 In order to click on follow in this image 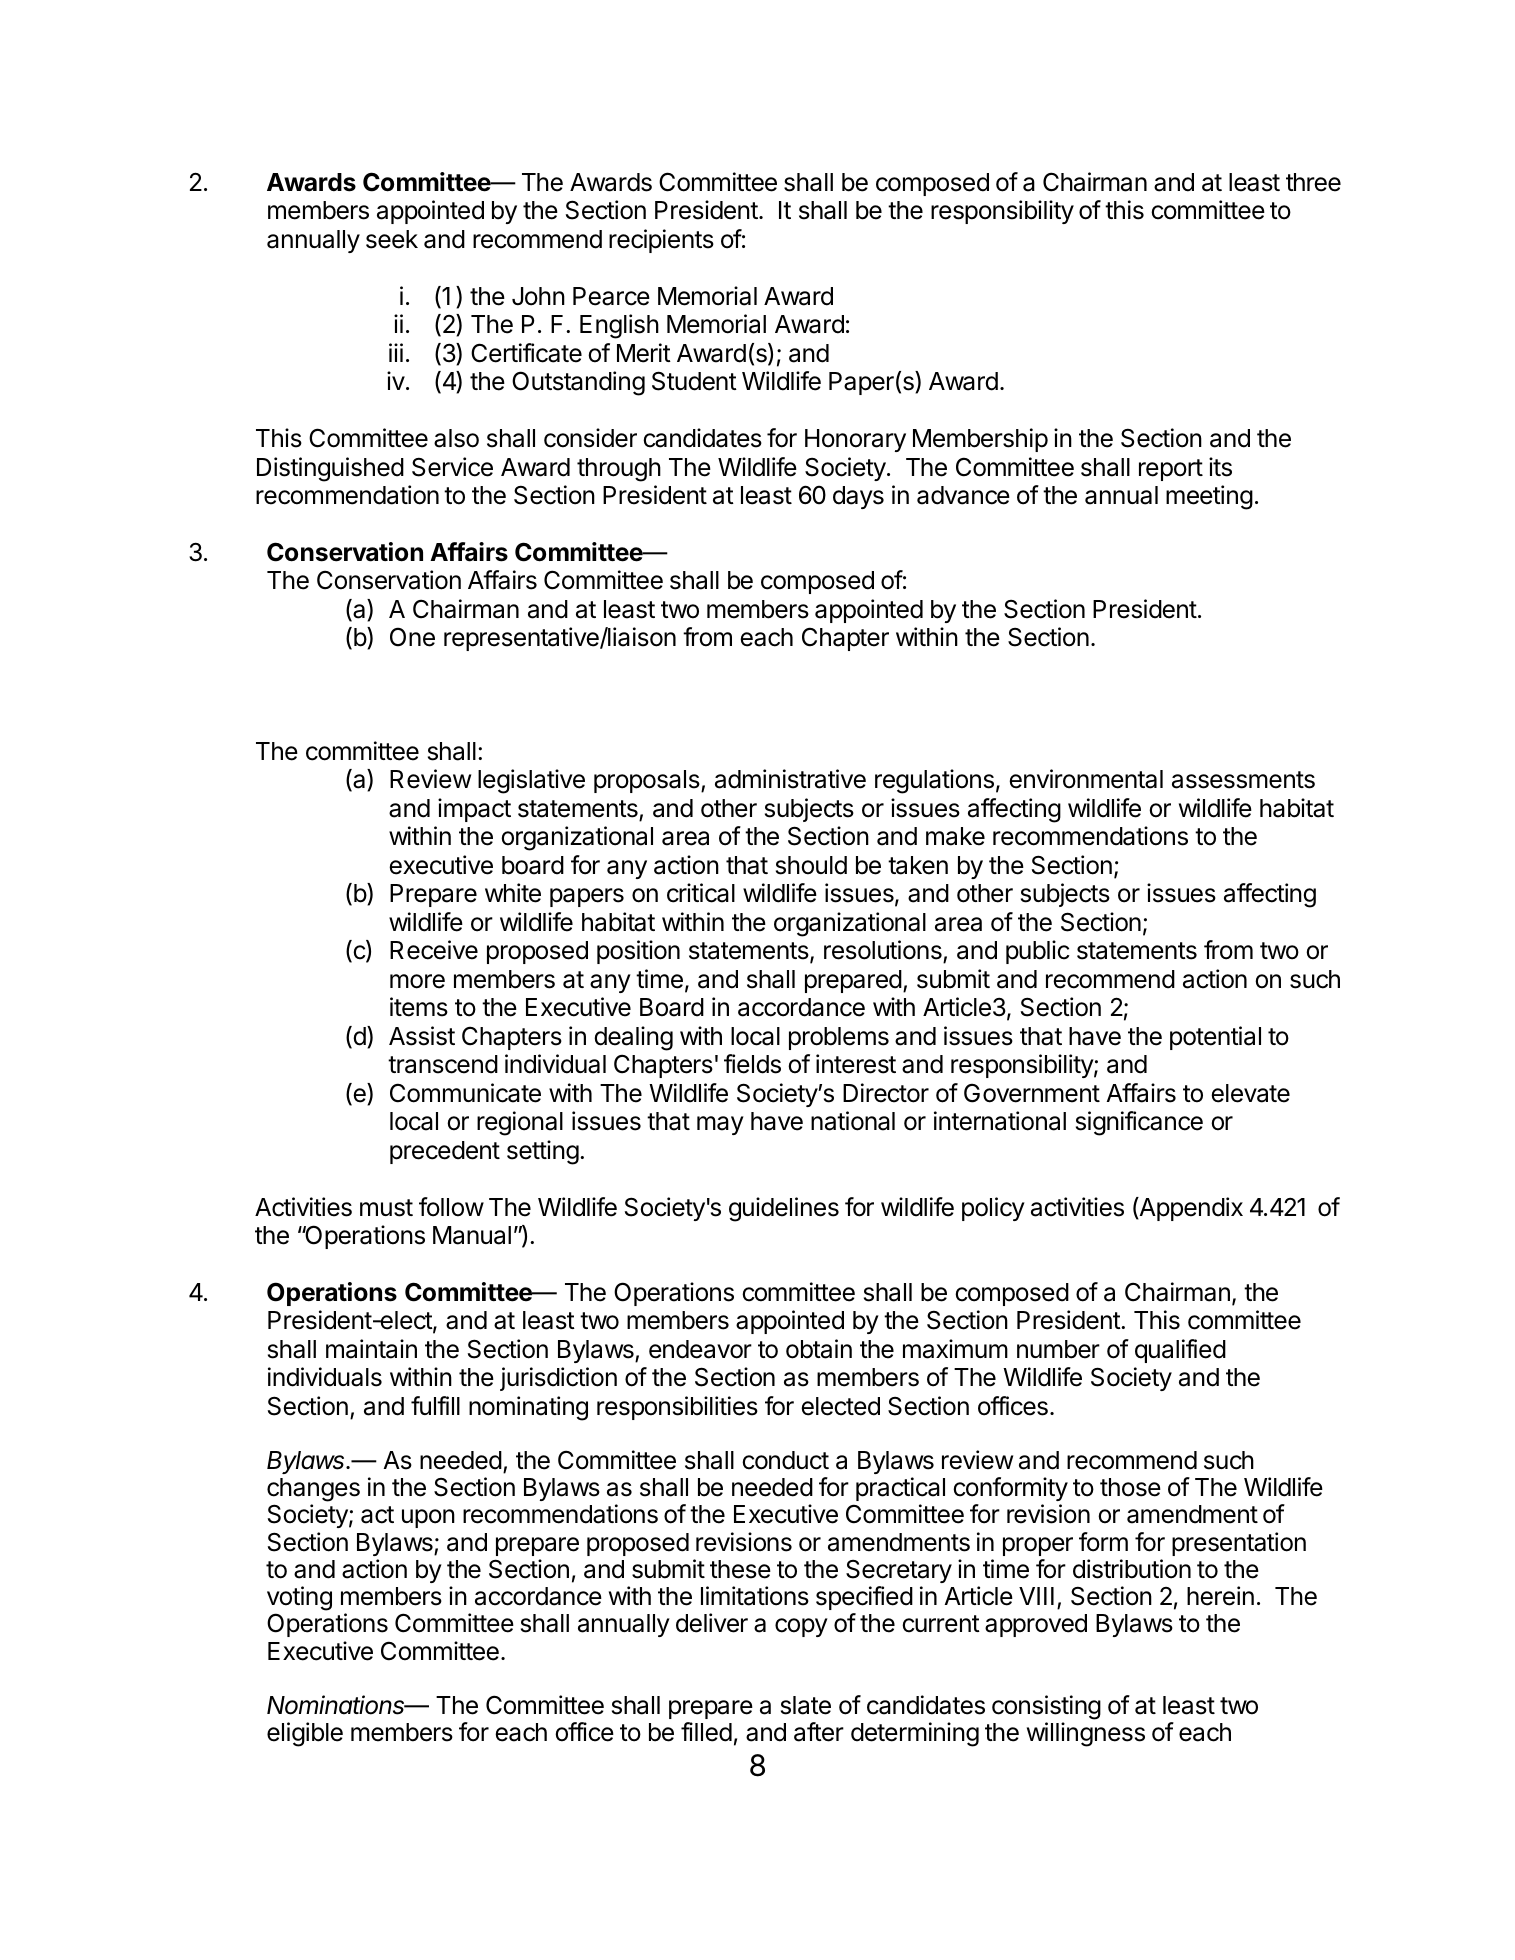, I will do `click(451, 1207)`.
